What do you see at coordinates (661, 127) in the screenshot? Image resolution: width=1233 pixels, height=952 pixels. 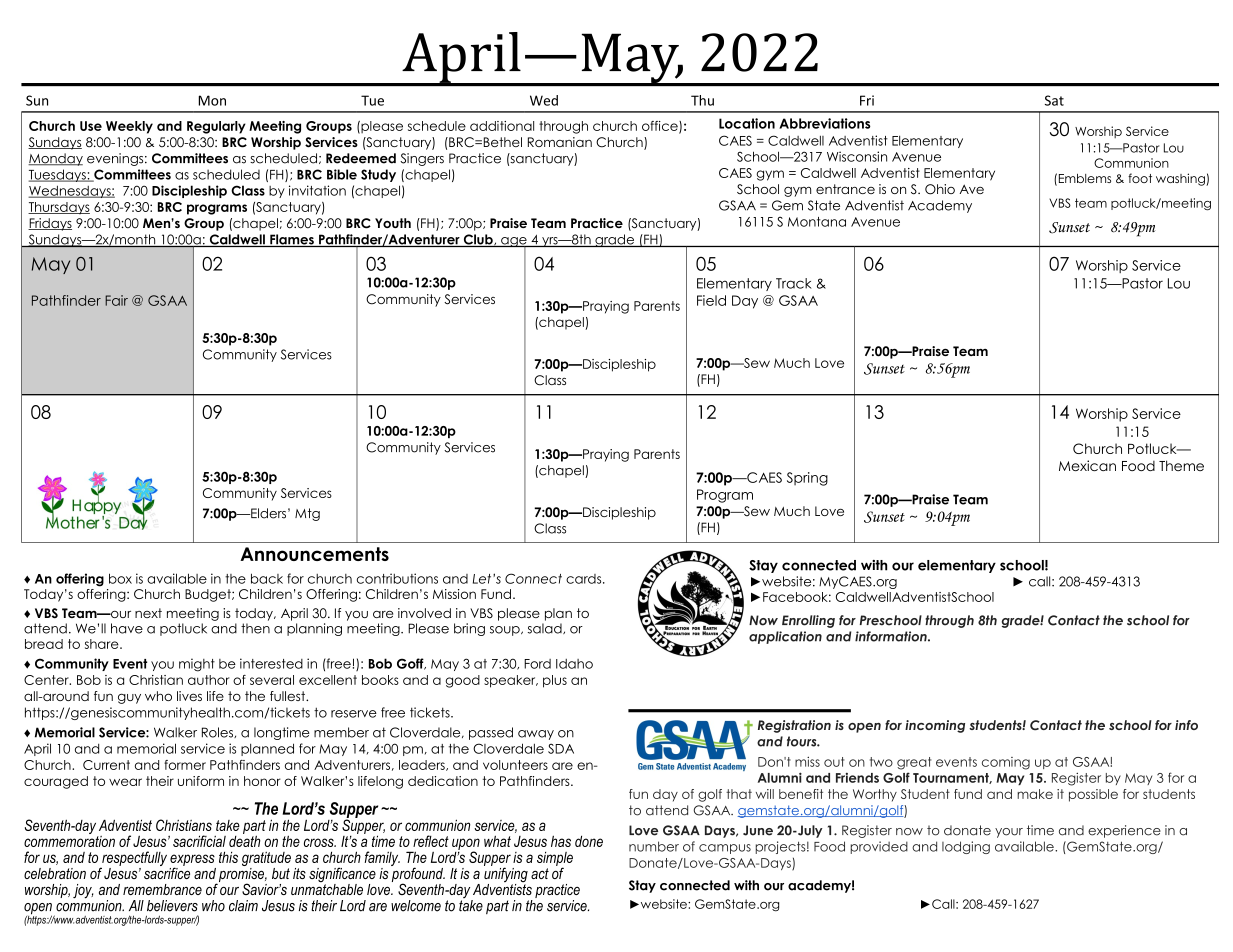 I see `office` at bounding box center [661, 127].
